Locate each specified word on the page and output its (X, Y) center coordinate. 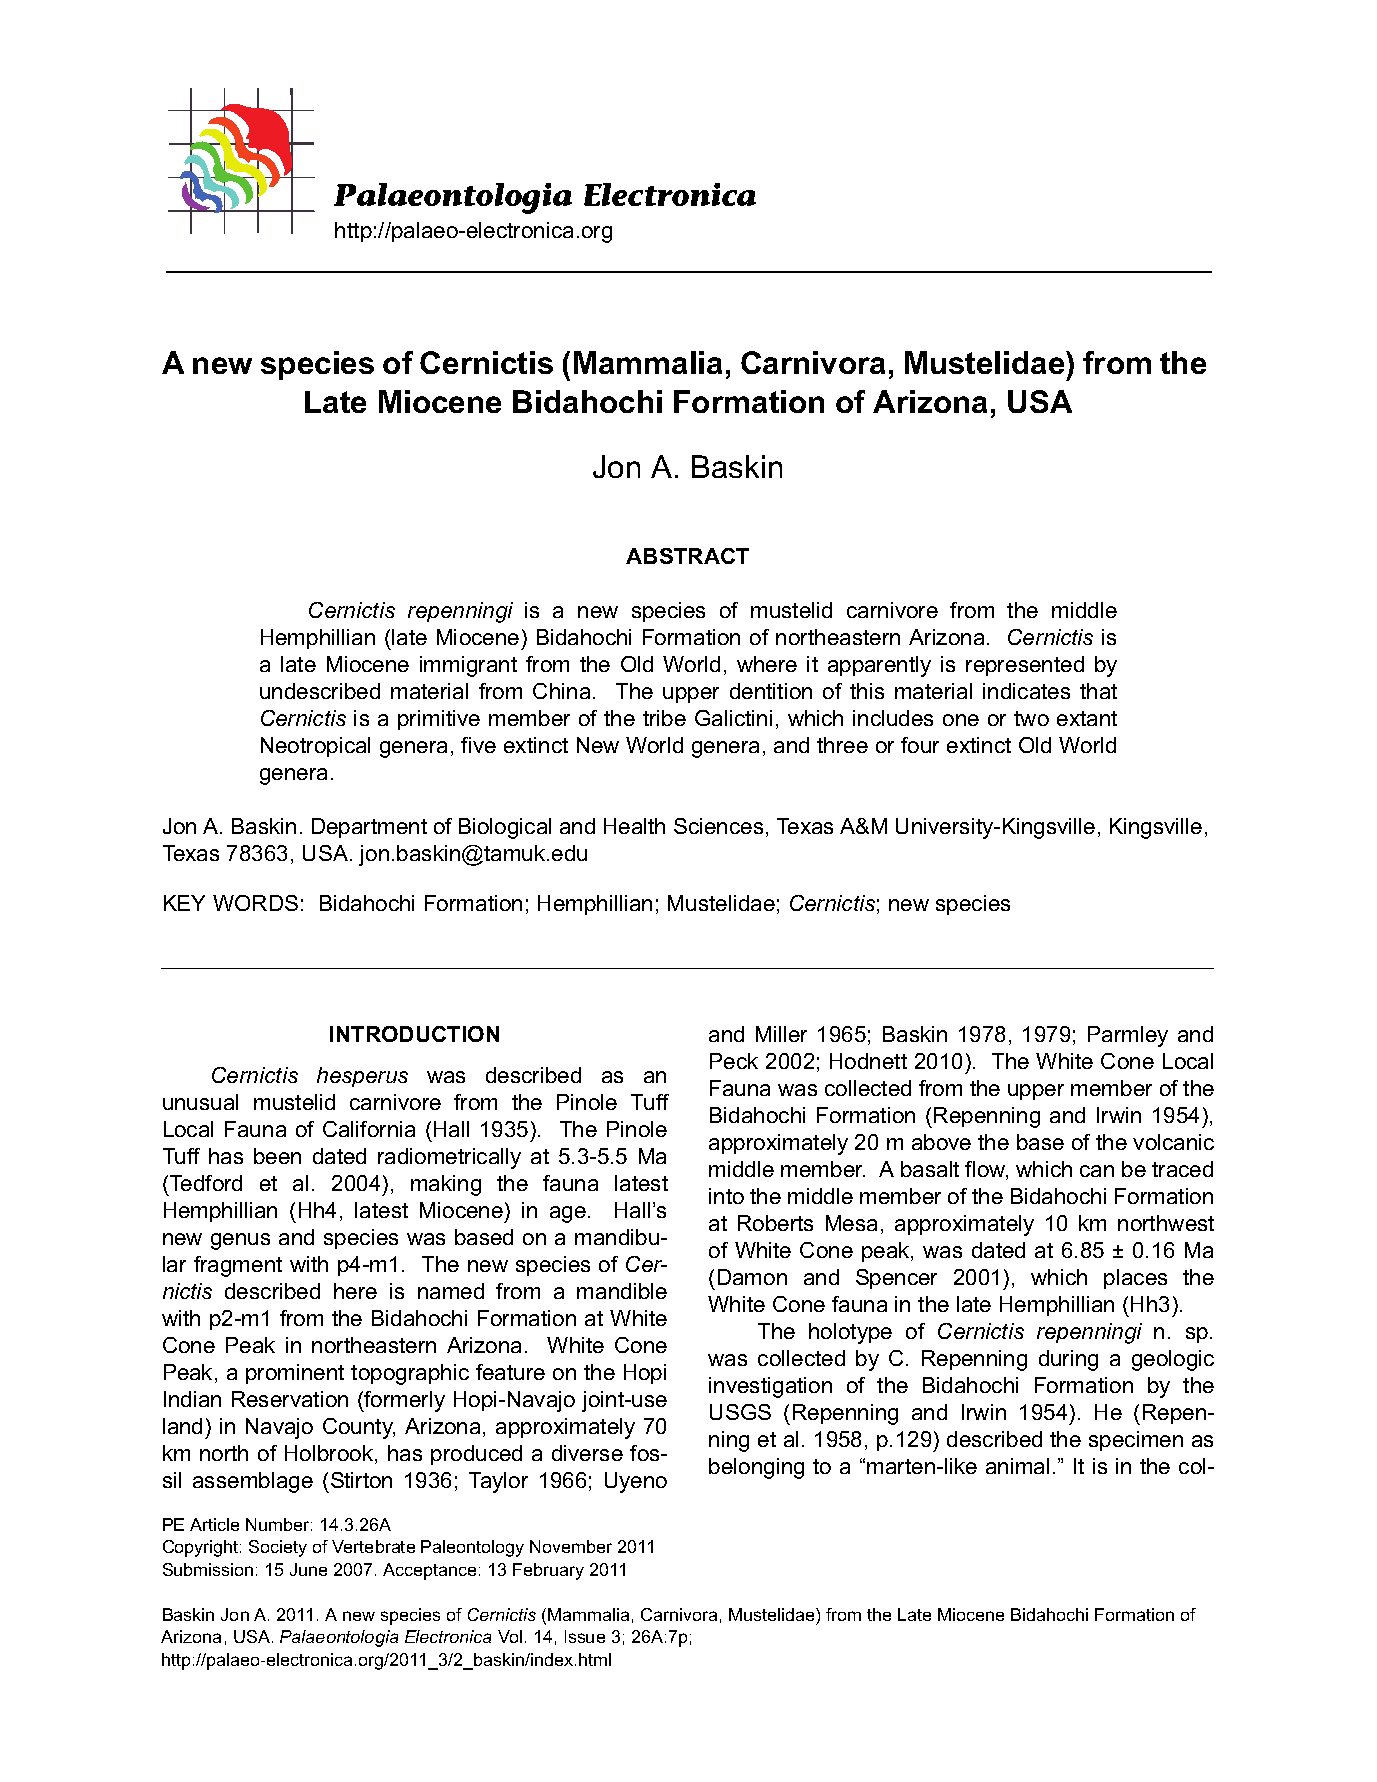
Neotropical (315, 747)
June (308, 1569)
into (726, 1196)
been (277, 1156)
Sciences (718, 826)
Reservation (290, 1399)
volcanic (1173, 1142)
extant (1087, 718)
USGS (740, 1412)
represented (1025, 666)
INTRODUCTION (414, 1034)
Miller (781, 1034)
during (1068, 1360)
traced (1182, 1169)
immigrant (468, 666)
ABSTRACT (687, 556)
